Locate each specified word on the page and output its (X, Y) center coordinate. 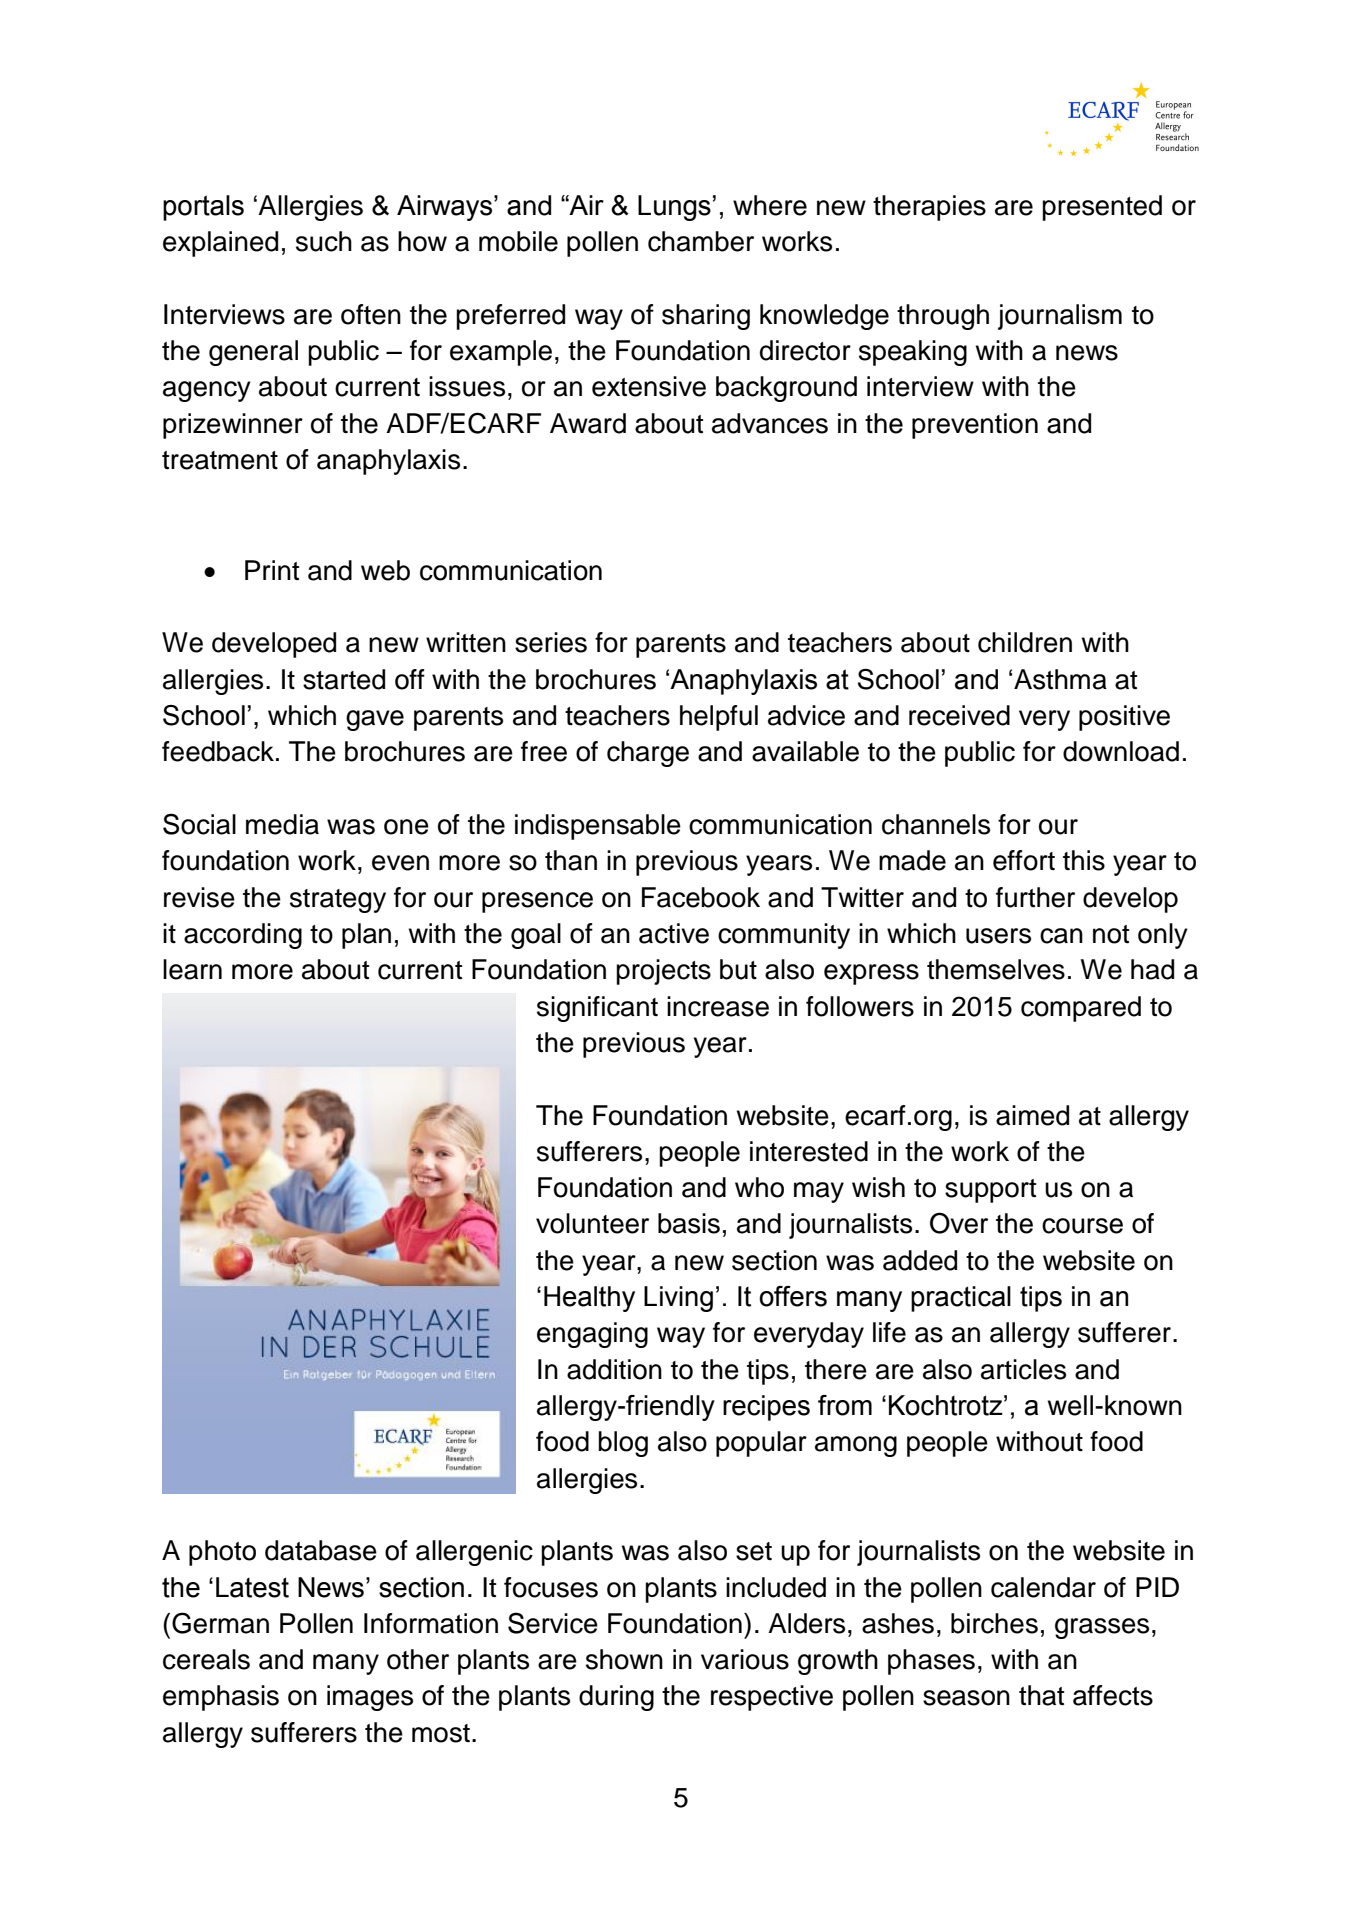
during (616, 1698)
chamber (701, 241)
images (370, 1698)
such (324, 241)
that (1041, 1695)
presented (1102, 208)
